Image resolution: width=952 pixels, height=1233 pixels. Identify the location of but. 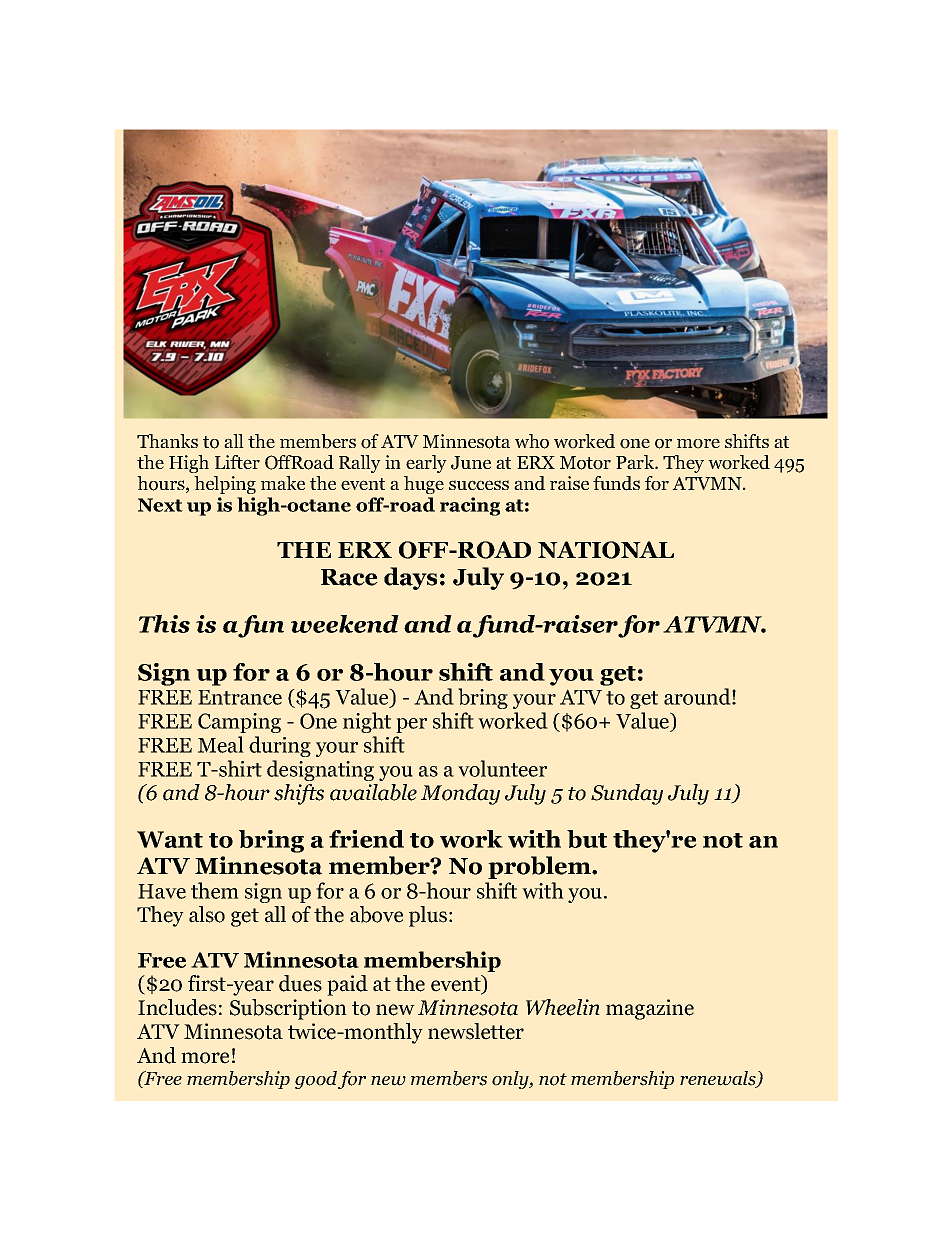
(587, 839).
